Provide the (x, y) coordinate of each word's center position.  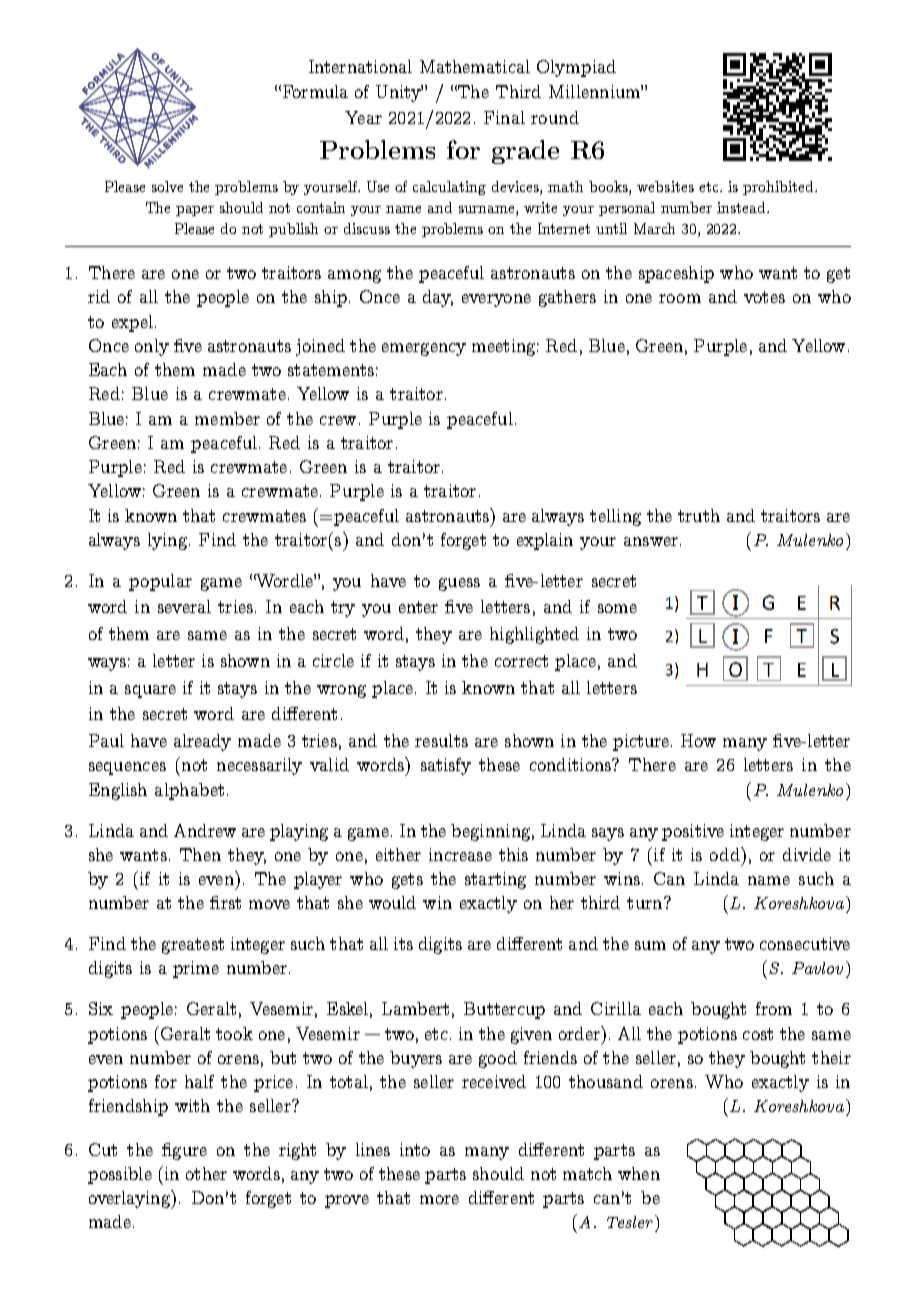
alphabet (189, 791)
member (227, 418)
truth (699, 515)
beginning (490, 832)
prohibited (779, 188)
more (439, 1199)
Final (504, 117)
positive (693, 832)
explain (545, 541)
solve (167, 186)
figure (184, 1151)
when (639, 1173)
